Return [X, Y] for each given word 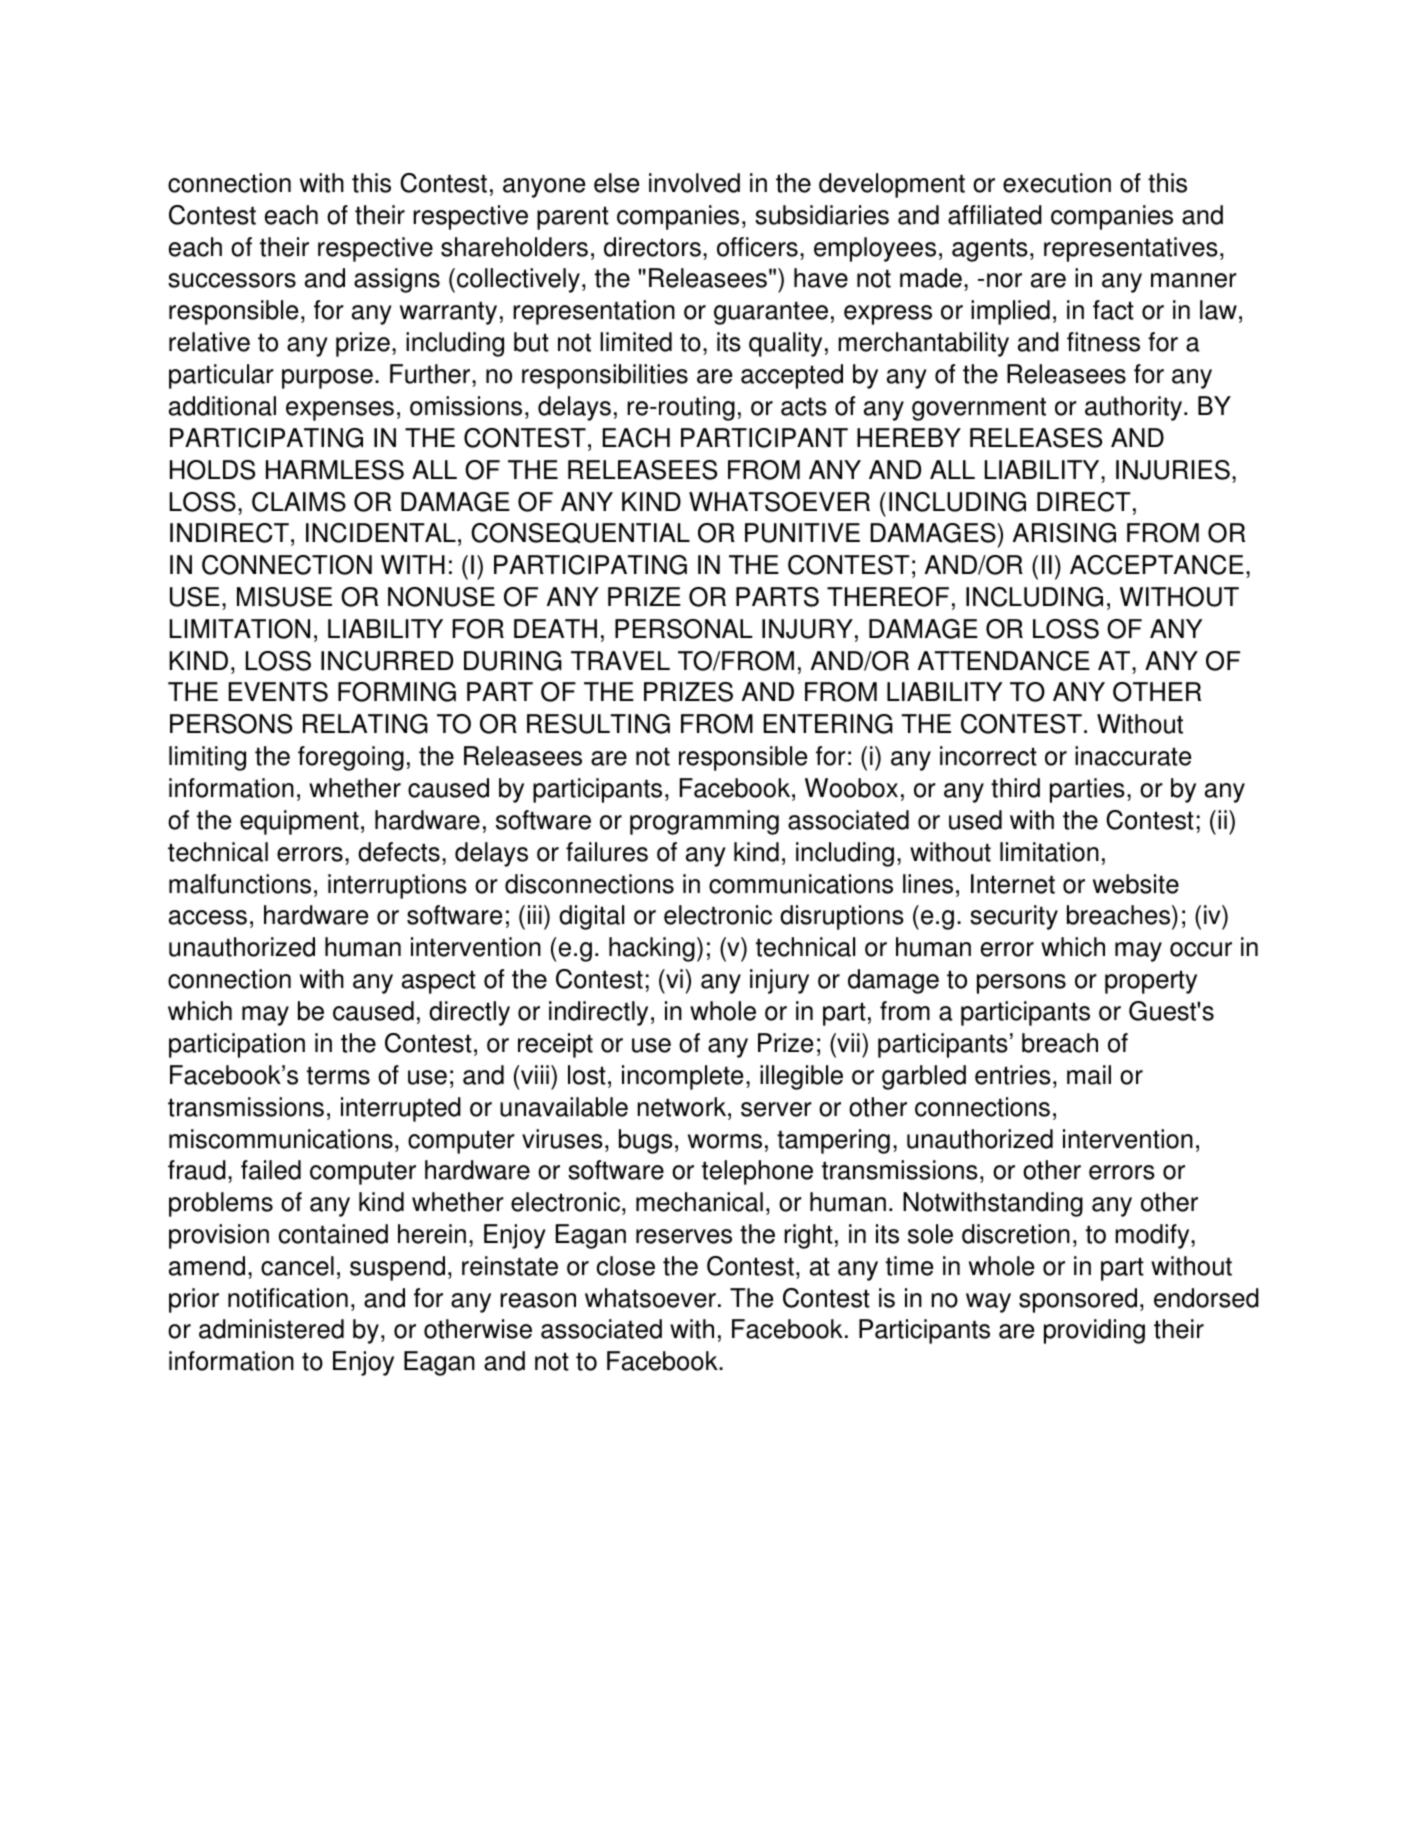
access [208, 917]
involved [694, 183]
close [626, 1266]
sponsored [1078, 1300]
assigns [397, 280]
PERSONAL [684, 629]
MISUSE [284, 597]
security [1014, 917]
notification [288, 1298]
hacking [652, 949]
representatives [1131, 249]
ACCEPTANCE [1157, 565]
